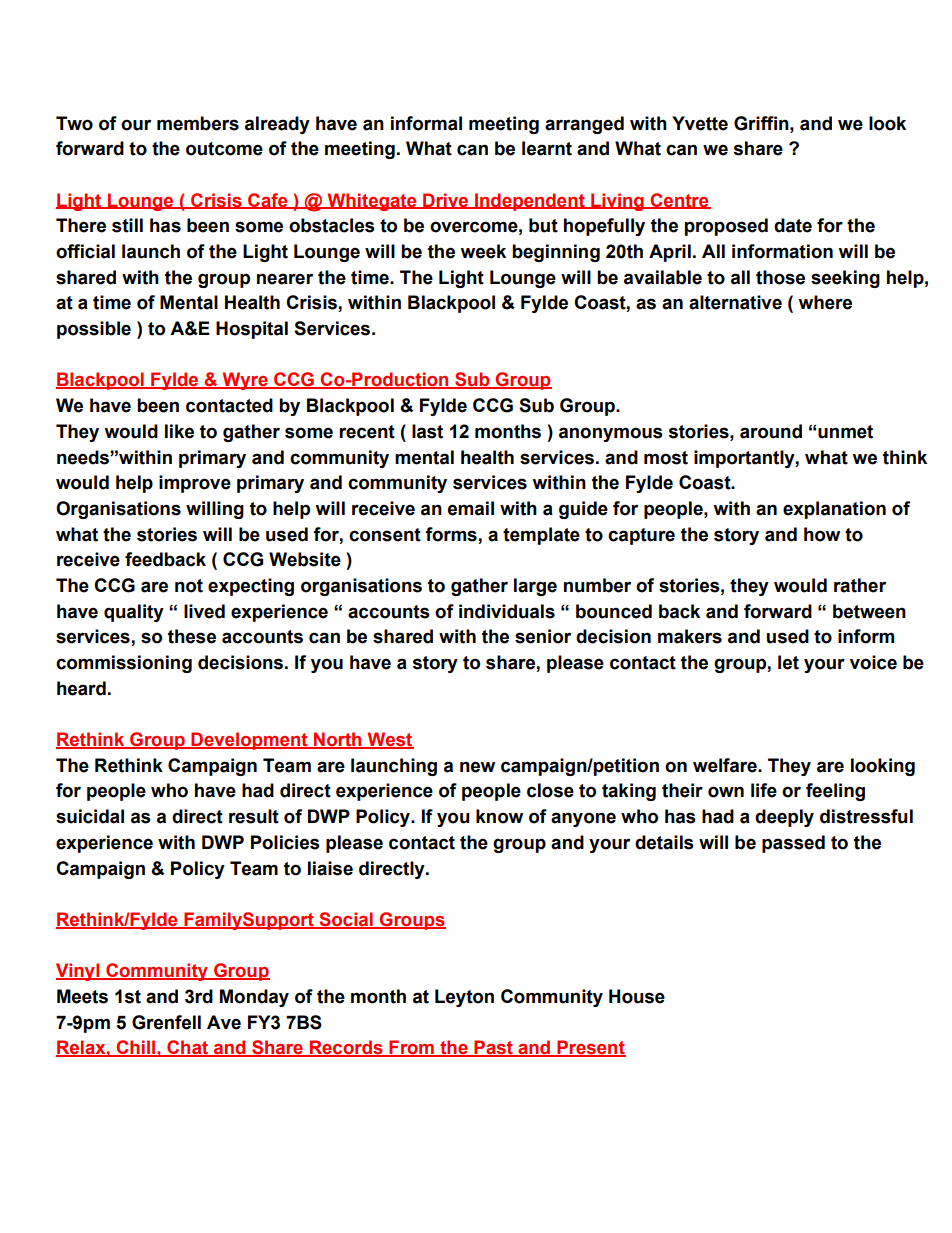 This document has width=952, height=1233. I want to click on Yvette, so click(700, 123).
